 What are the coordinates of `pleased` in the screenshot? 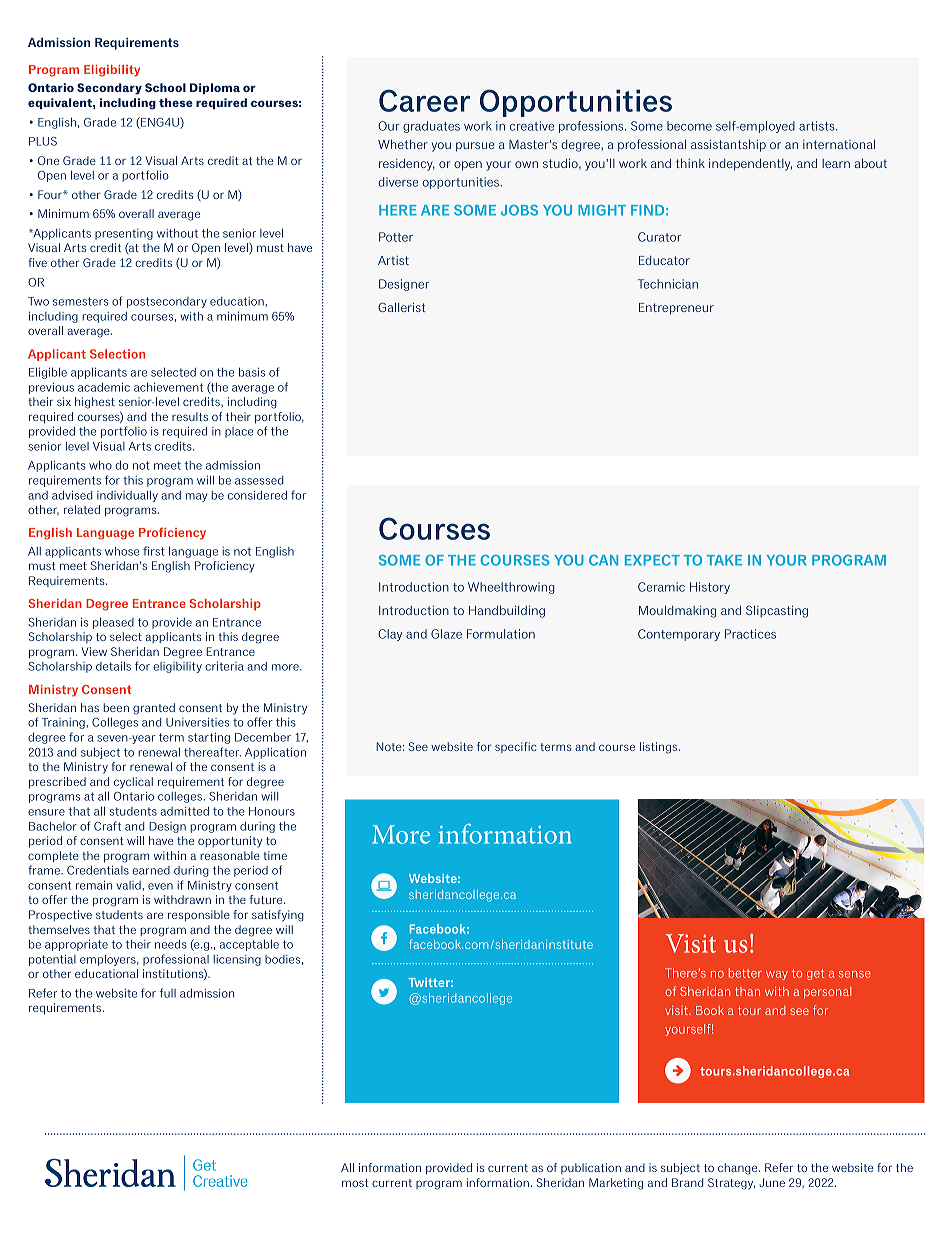 It's located at (113, 623).
